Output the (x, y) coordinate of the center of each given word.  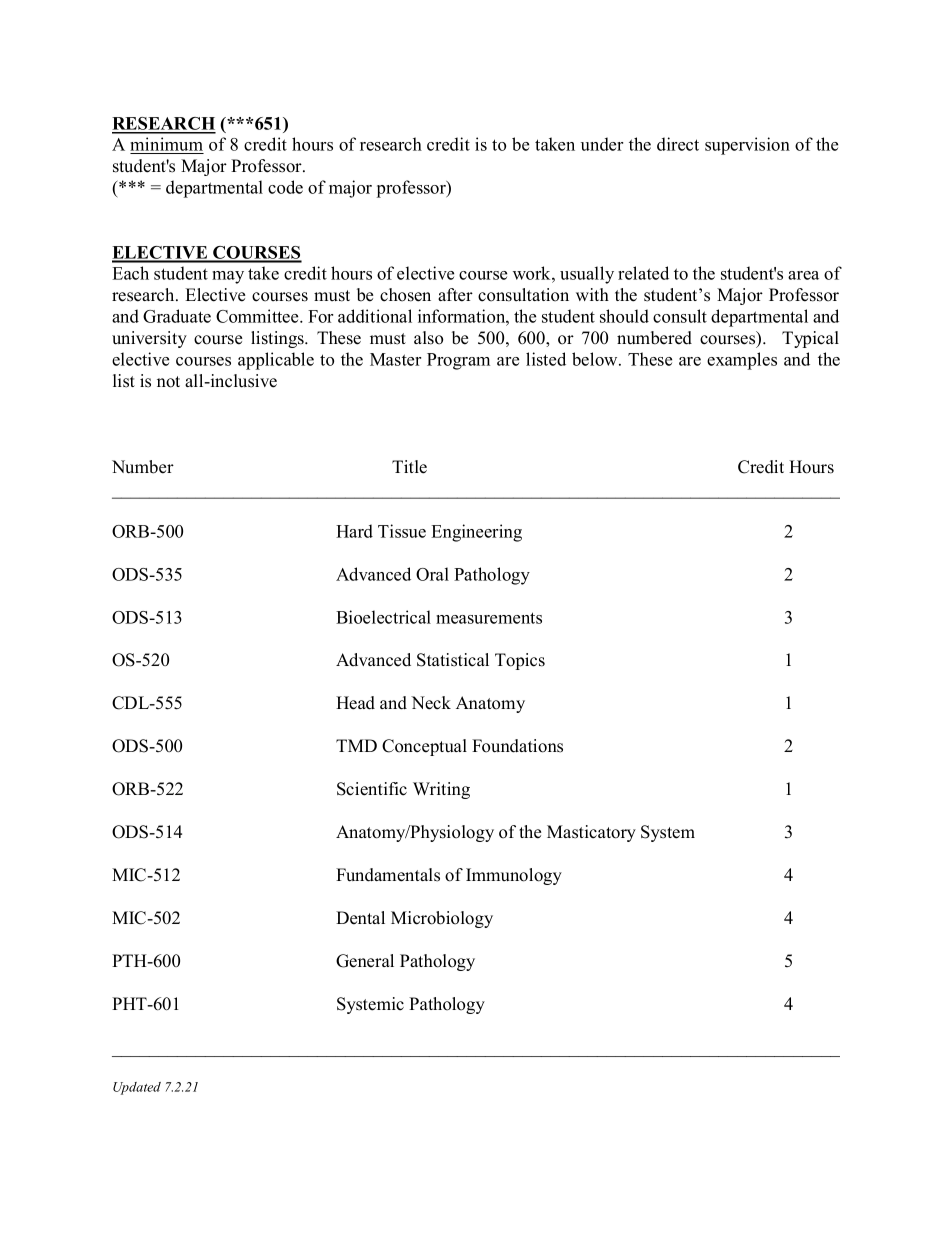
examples (742, 361)
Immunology (514, 876)
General (365, 961)
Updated (137, 1088)
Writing (441, 790)
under (602, 144)
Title (409, 467)
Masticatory (591, 833)
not (168, 382)
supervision (747, 146)
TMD (356, 745)
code (285, 187)
